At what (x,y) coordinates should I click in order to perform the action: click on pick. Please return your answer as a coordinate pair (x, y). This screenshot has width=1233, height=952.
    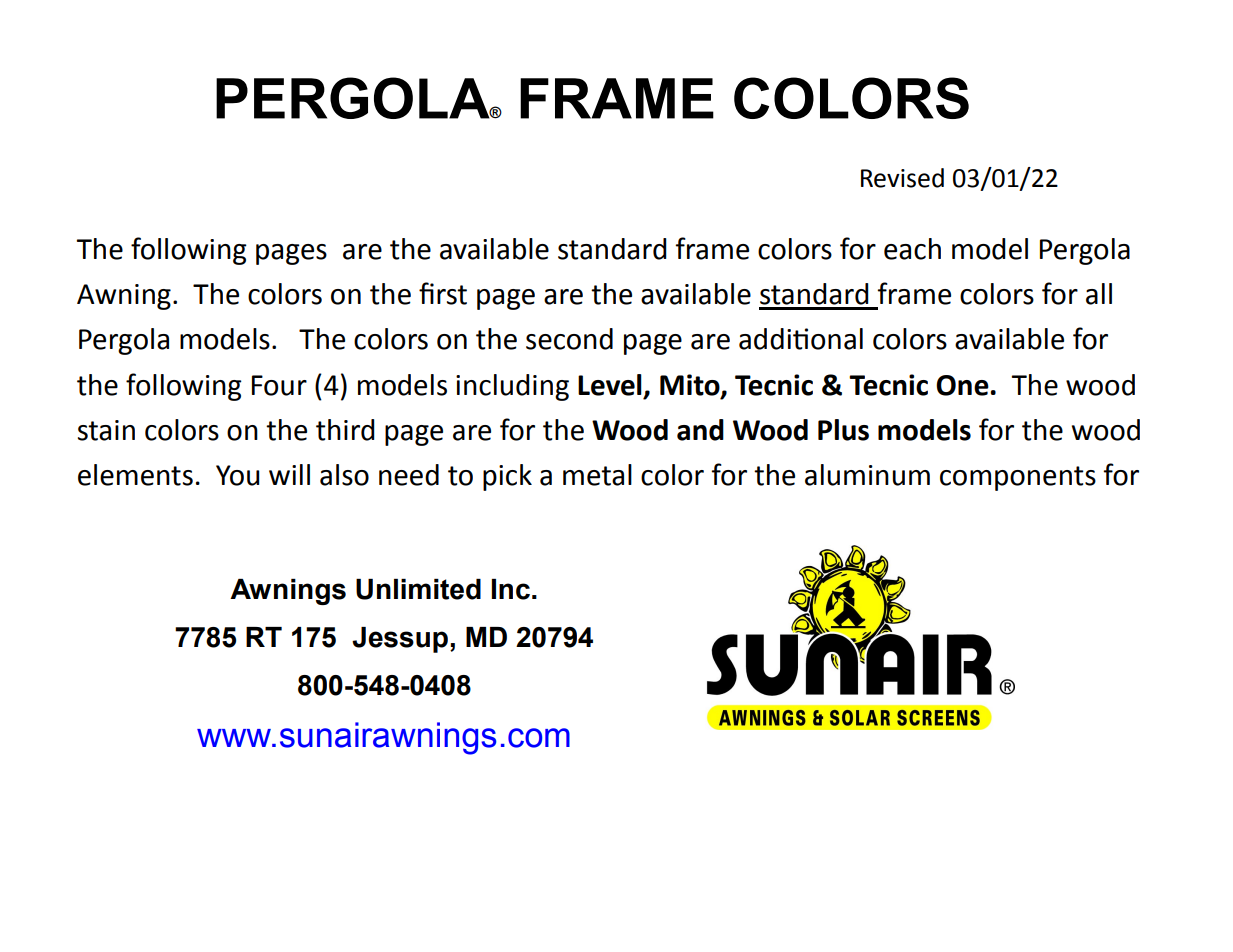
    Looking at the image, I should click on (507, 477).
